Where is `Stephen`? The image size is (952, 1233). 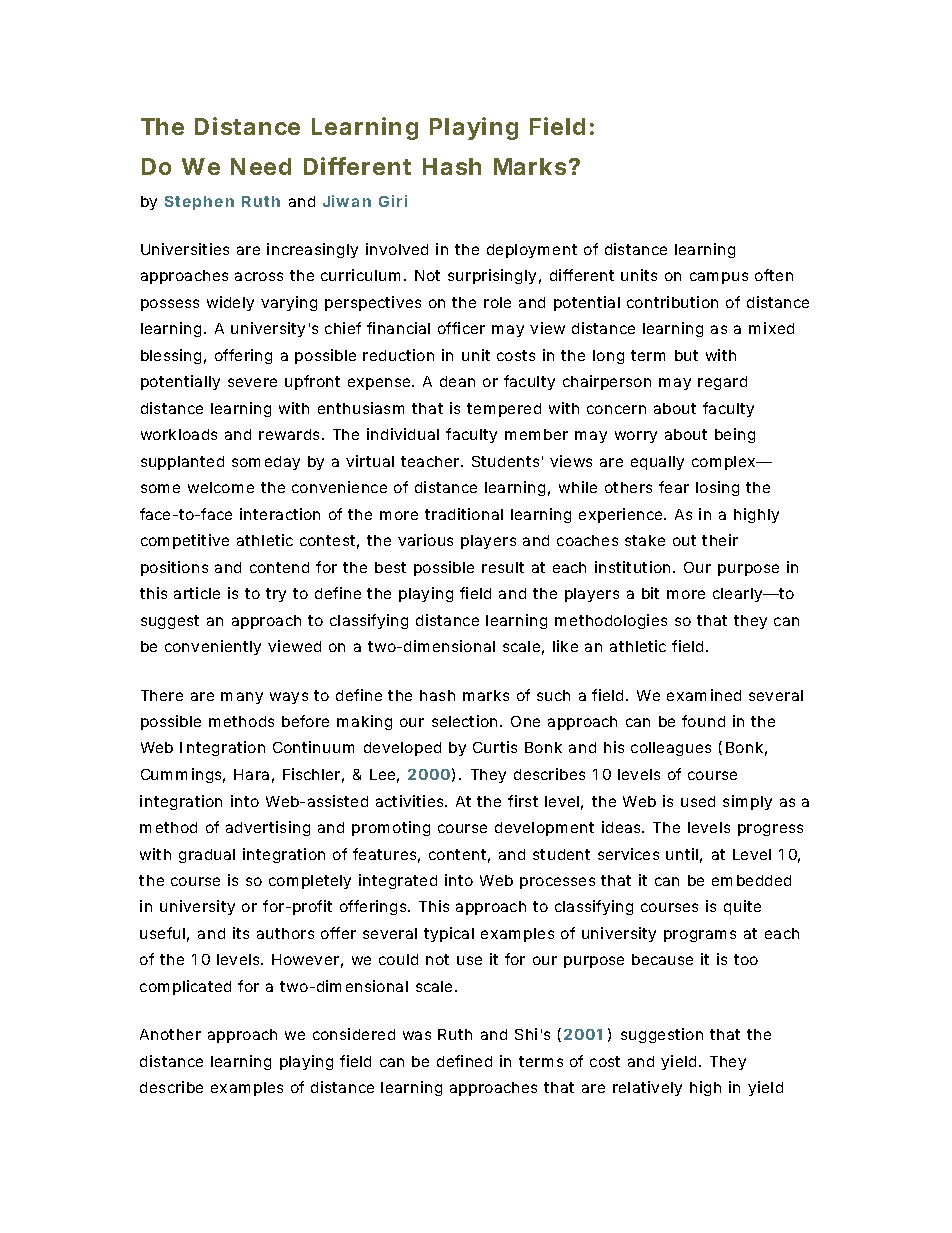 Stephen is located at coordinates (199, 203).
